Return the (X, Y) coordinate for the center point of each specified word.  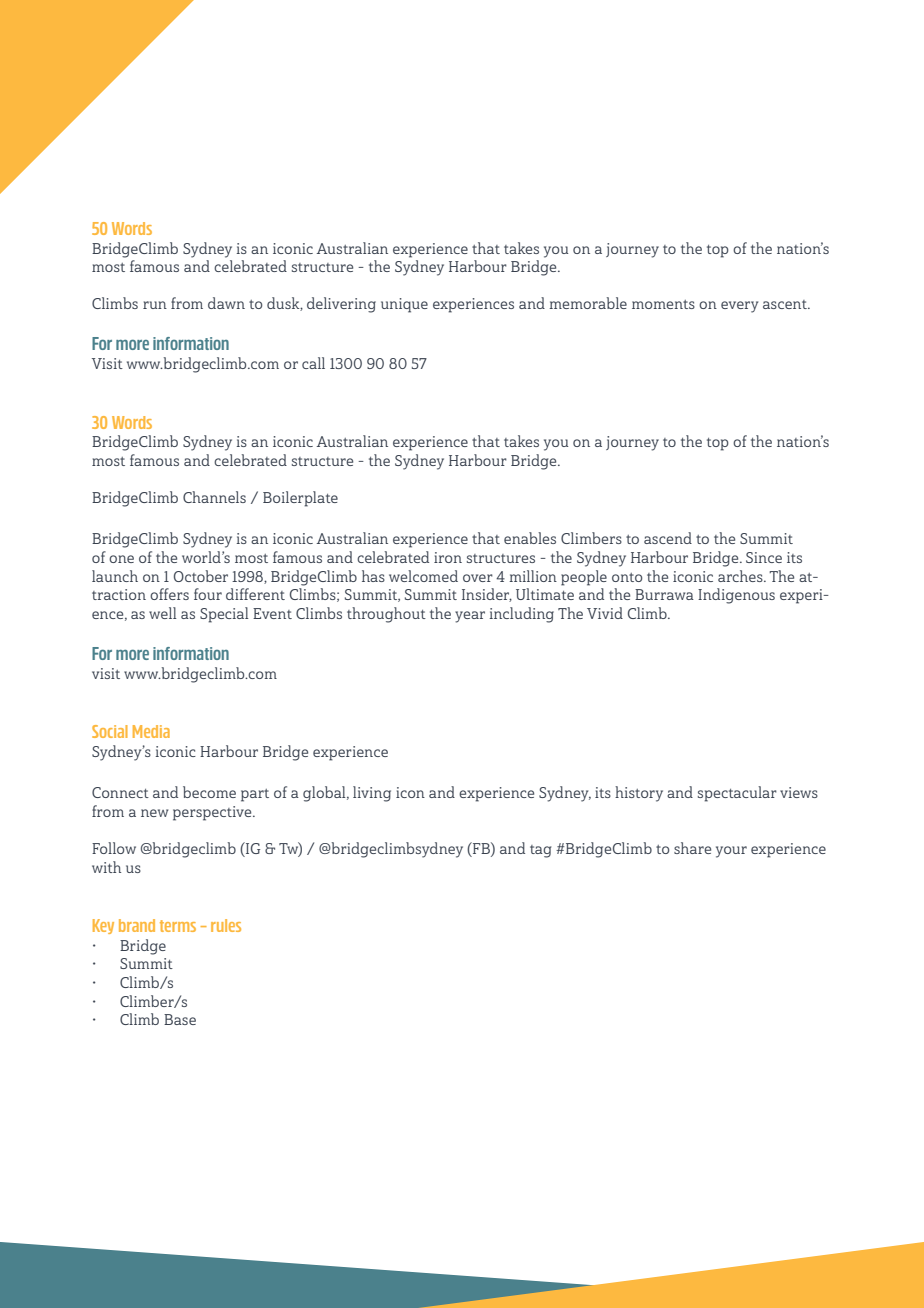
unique (404, 305)
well (162, 613)
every (739, 307)
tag (540, 851)
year (470, 617)
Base (180, 1019)
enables (530, 538)
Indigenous (736, 596)
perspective (213, 813)
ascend (668, 538)
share (692, 848)
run (155, 305)
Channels (214, 497)
